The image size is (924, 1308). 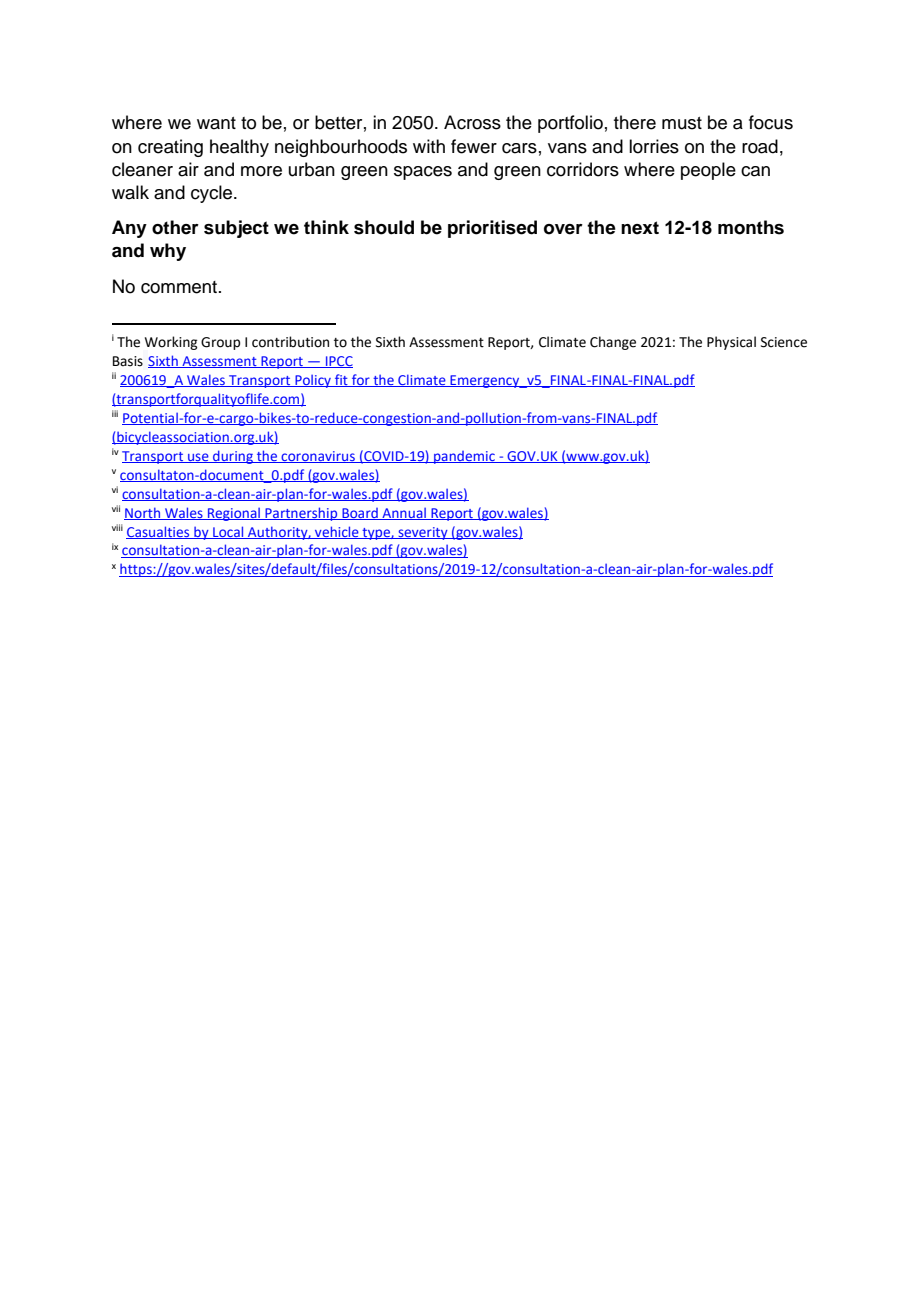 What do you see at coordinates (492, 229) in the image?
I see `prioritised` at bounding box center [492, 229].
